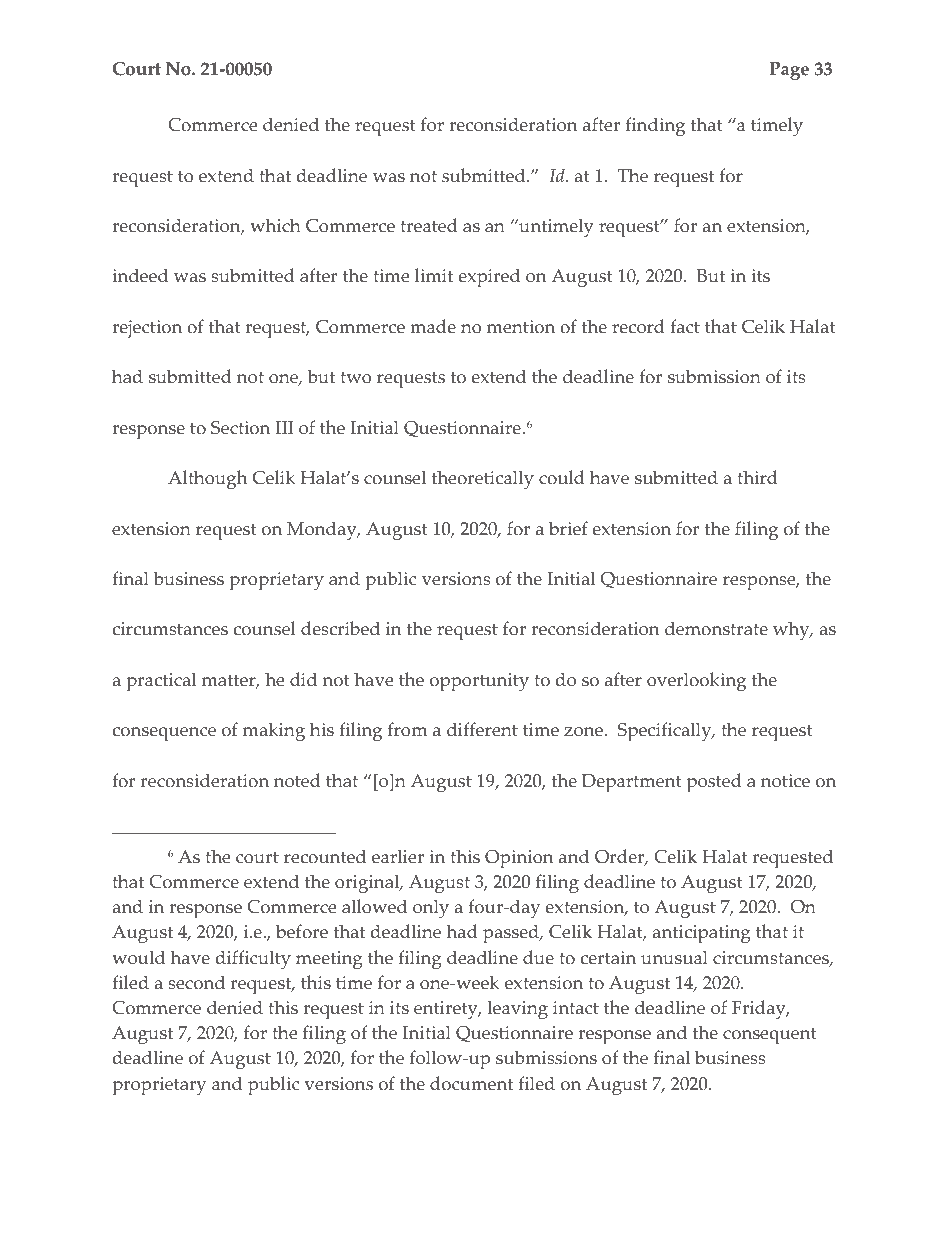 The width and height of the screenshot is (952, 1233). I want to click on demonstrate, so click(716, 628).
